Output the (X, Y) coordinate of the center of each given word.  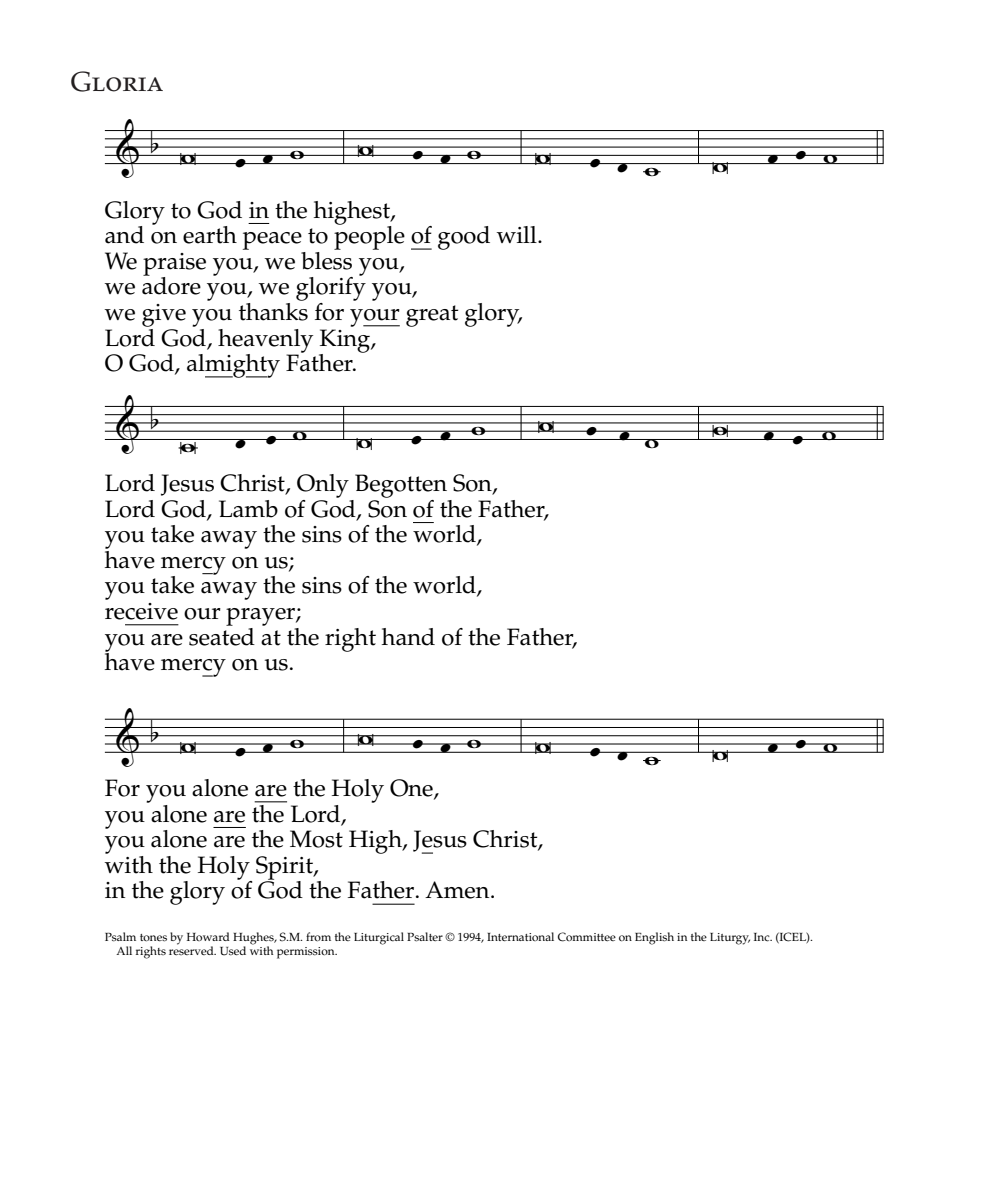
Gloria (117, 81)
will (517, 234)
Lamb (248, 509)
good (464, 238)
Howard (208, 936)
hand (408, 637)
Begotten (401, 486)
